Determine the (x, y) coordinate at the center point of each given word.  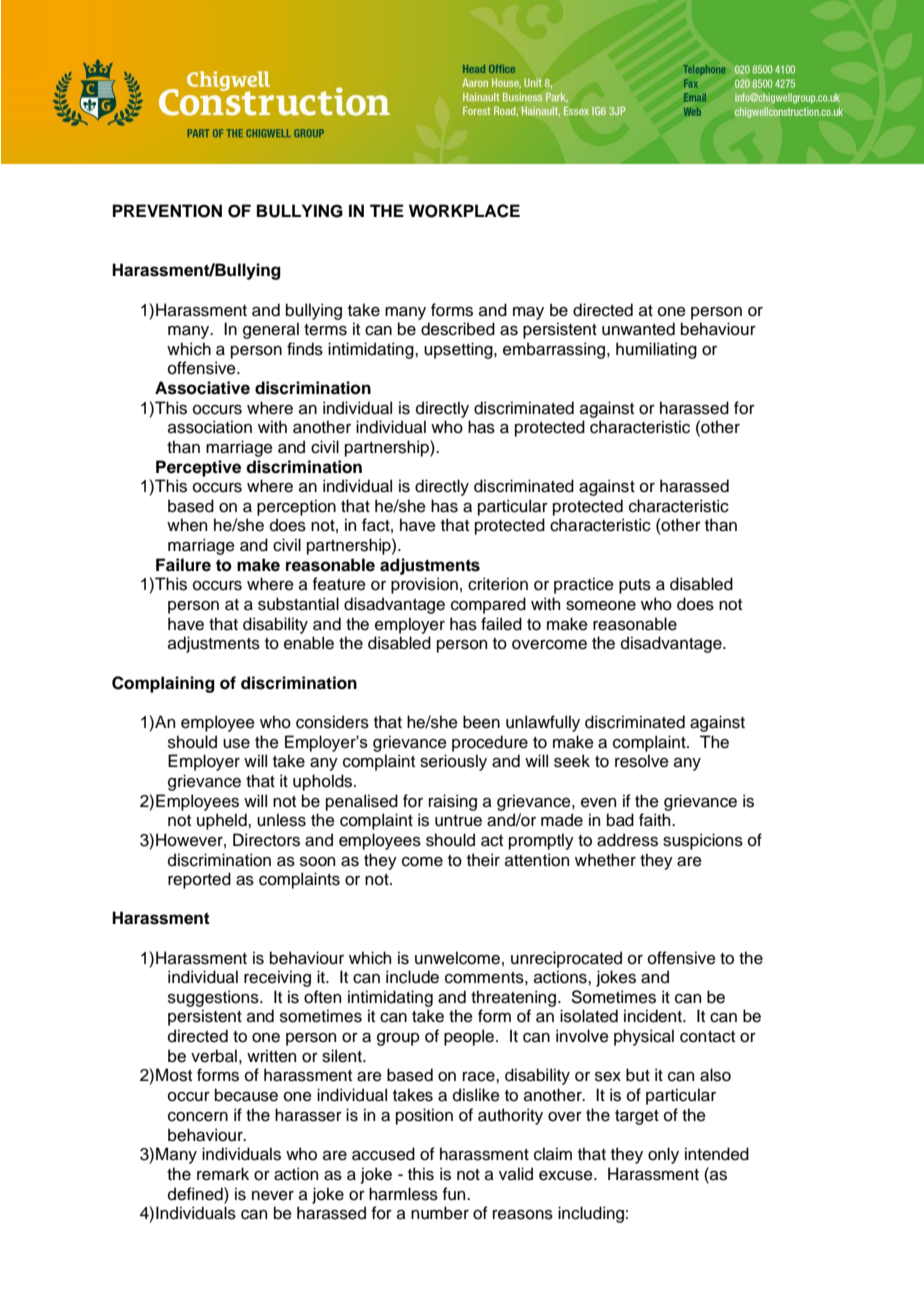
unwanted (638, 329)
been (481, 722)
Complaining (163, 684)
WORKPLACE (464, 211)
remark (223, 1174)
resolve (642, 761)
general (271, 330)
